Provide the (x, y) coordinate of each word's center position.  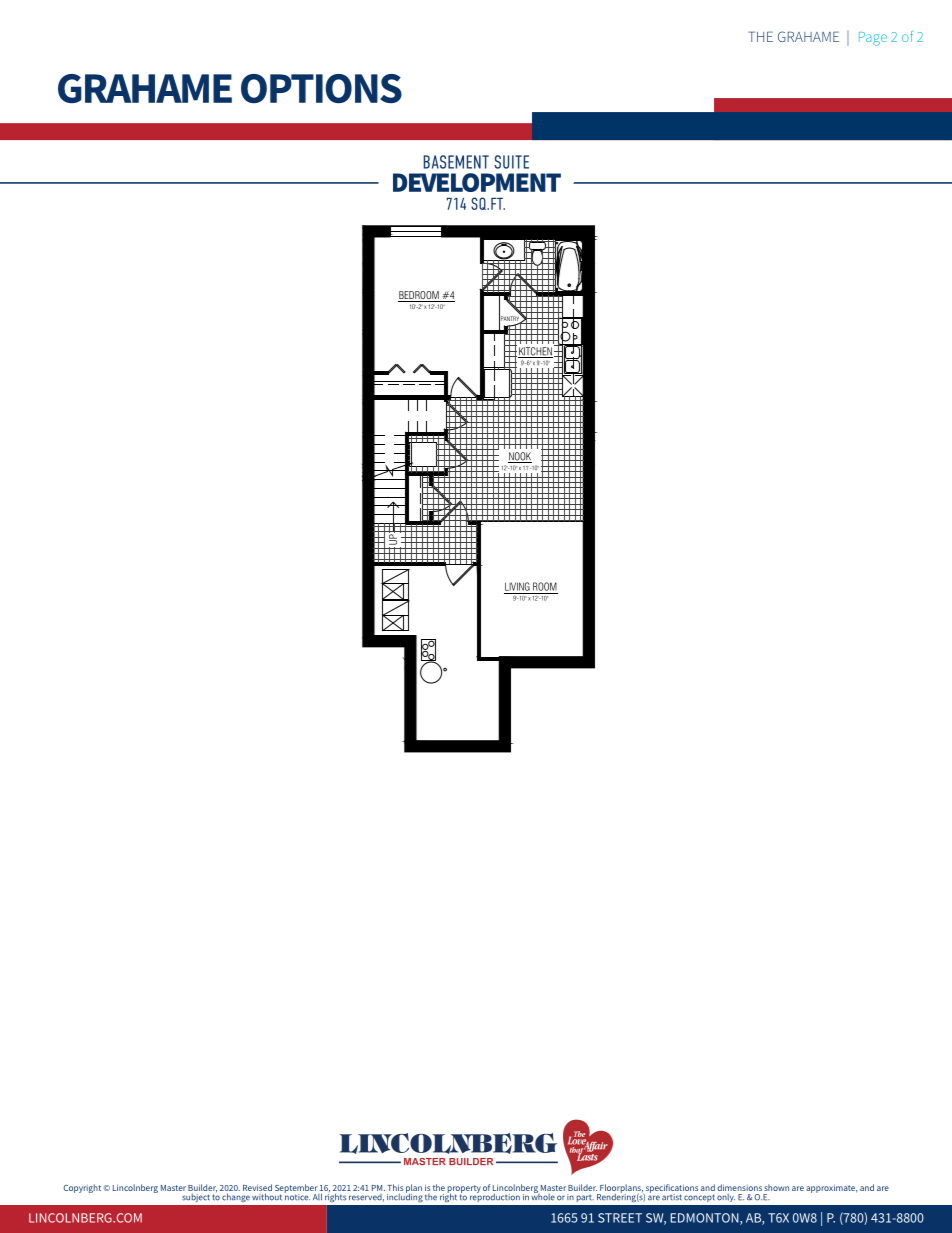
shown (776, 1187)
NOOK (520, 457)
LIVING (517, 586)
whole (543, 1196)
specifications (671, 1189)
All (317, 1196)
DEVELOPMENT (477, 182)
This (395, 1187)
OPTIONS (321, 89)
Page (873, 39)
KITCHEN (535, 352)
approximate (831, 1188)
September (297, 1189)
